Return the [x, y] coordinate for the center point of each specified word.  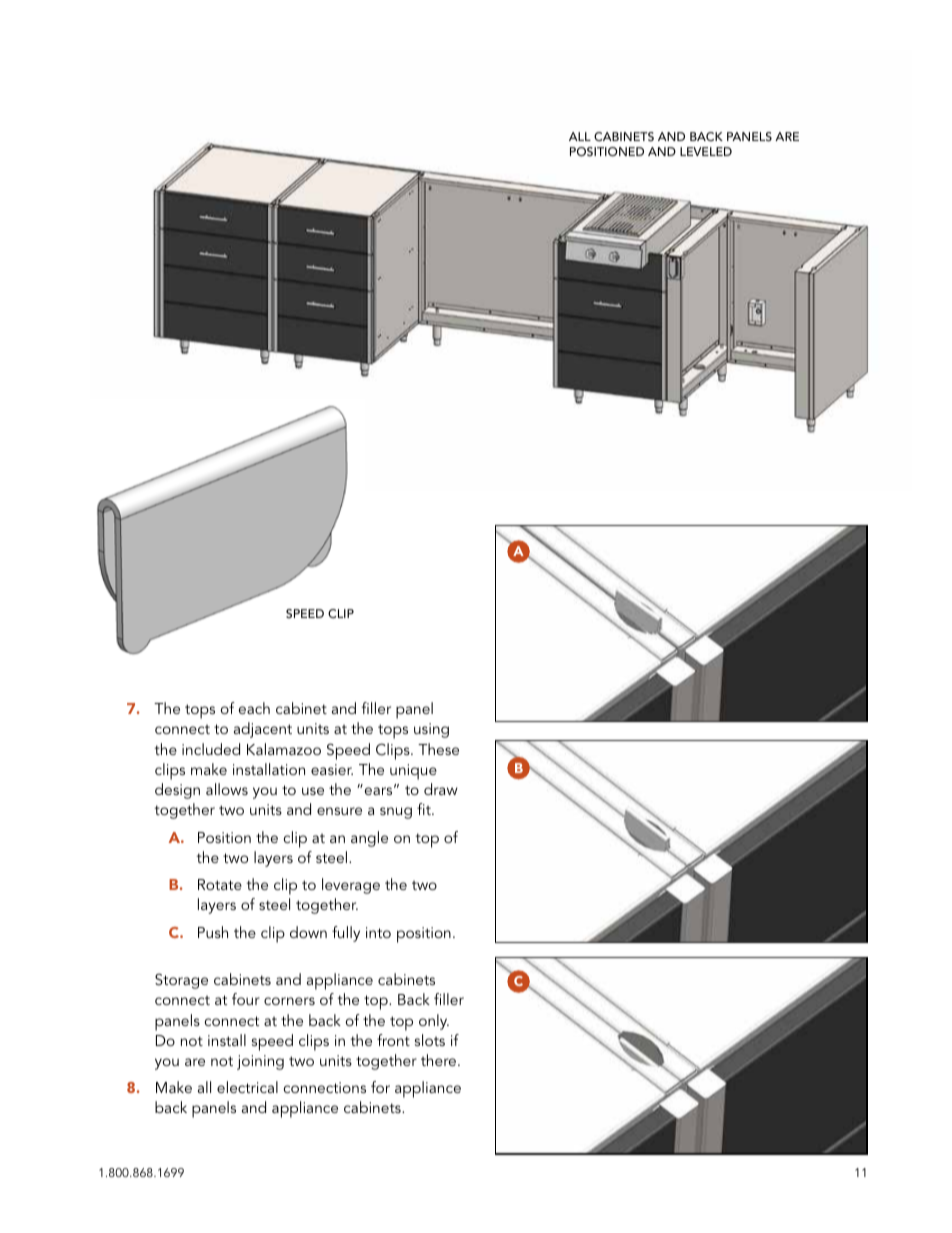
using [431, 730]
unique [413, 772]
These [438, 749]
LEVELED [706, 151]
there [440, 1060]
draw [441, 789]
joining [260, 1062]
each [254, 708]
